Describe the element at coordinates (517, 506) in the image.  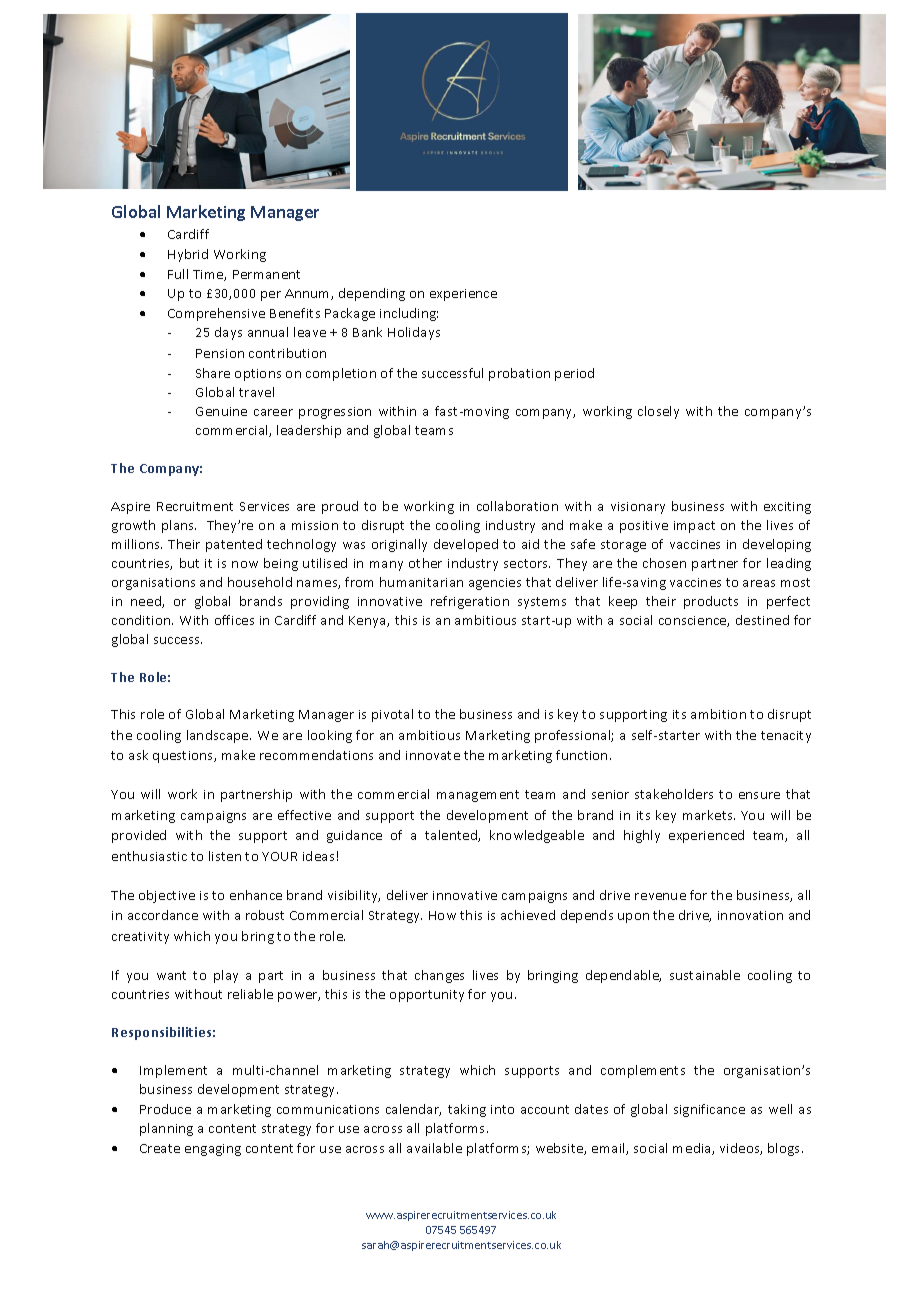
I see `collaboration` at that location.
